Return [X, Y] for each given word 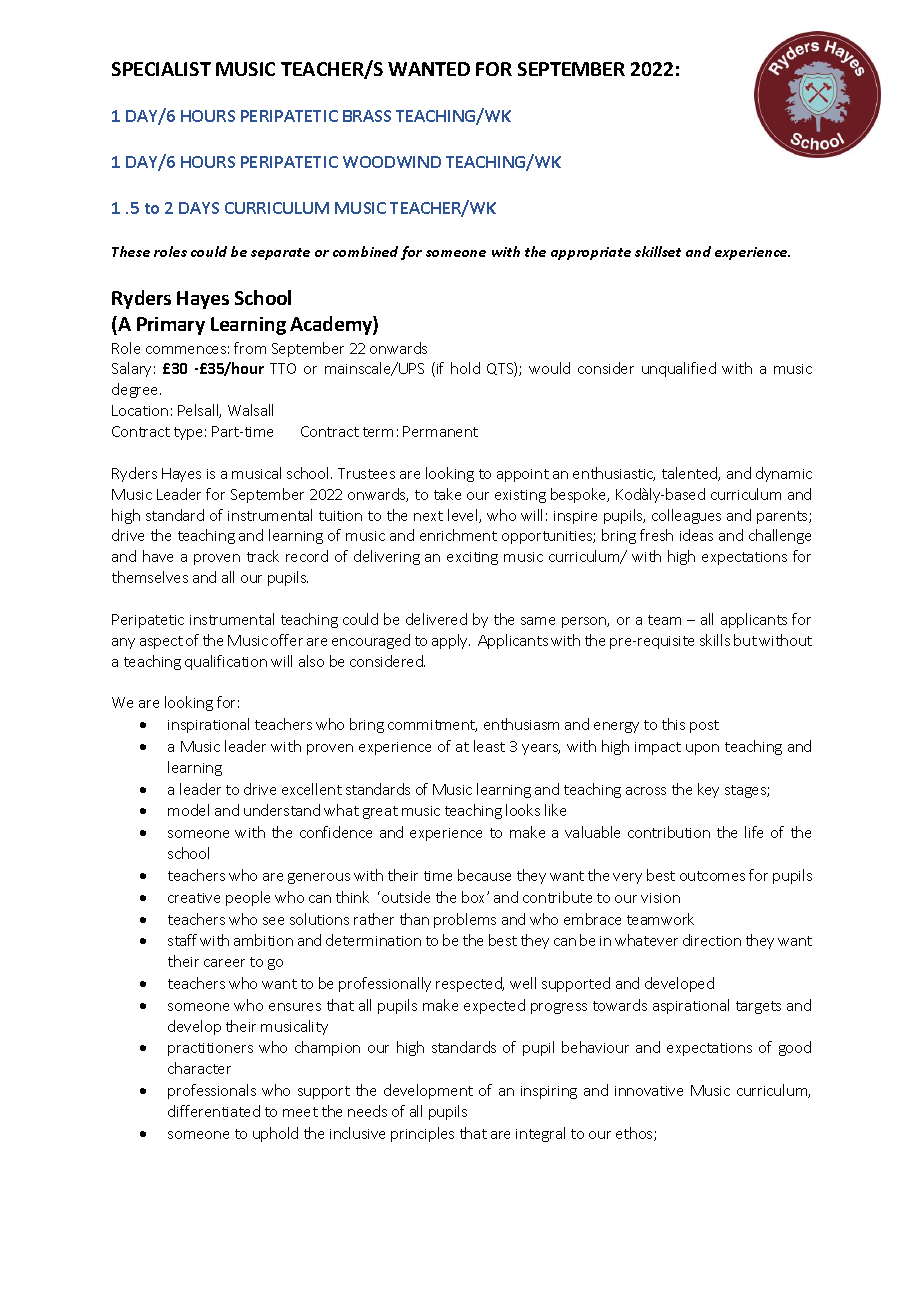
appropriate [591, 253]
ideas [696, 535]
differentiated [214, 1111]
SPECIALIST [161, 69]
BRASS [367, 116]
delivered [436, 619]
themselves [150, 577]
